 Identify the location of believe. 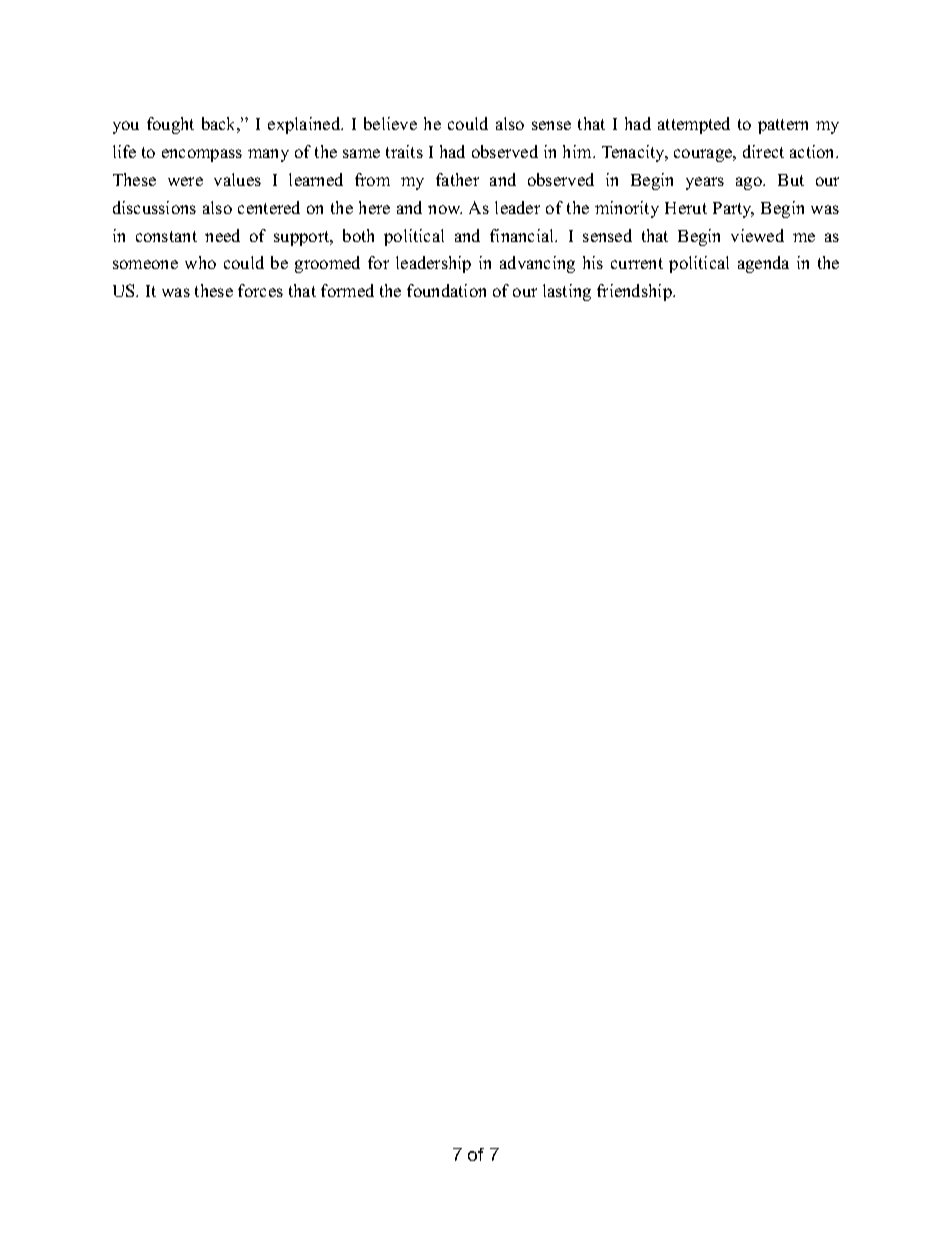
(390, 123).
